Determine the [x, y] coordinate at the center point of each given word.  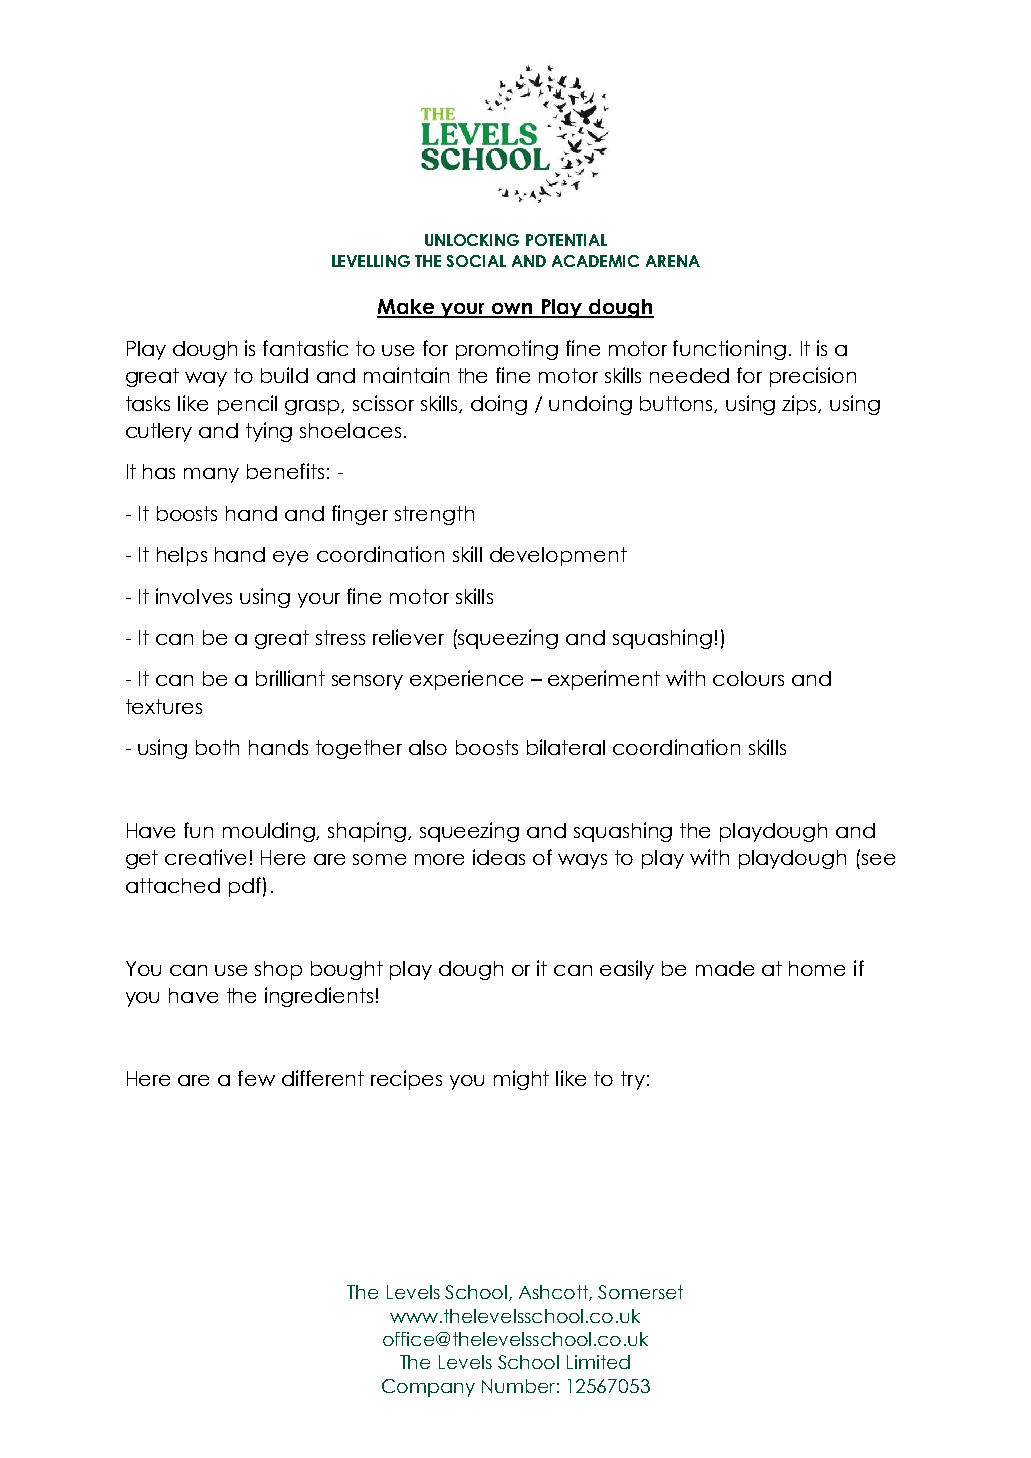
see [878, 859]
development [558, 556]
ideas [499, 857]
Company [428, 1388]
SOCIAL [476, 261]
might [521, 1080]
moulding [270, 832]
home [817, 968]
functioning [729, 350]
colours [748, 678]
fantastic [305, 348]
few [256, 1078]
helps [182, 556]
